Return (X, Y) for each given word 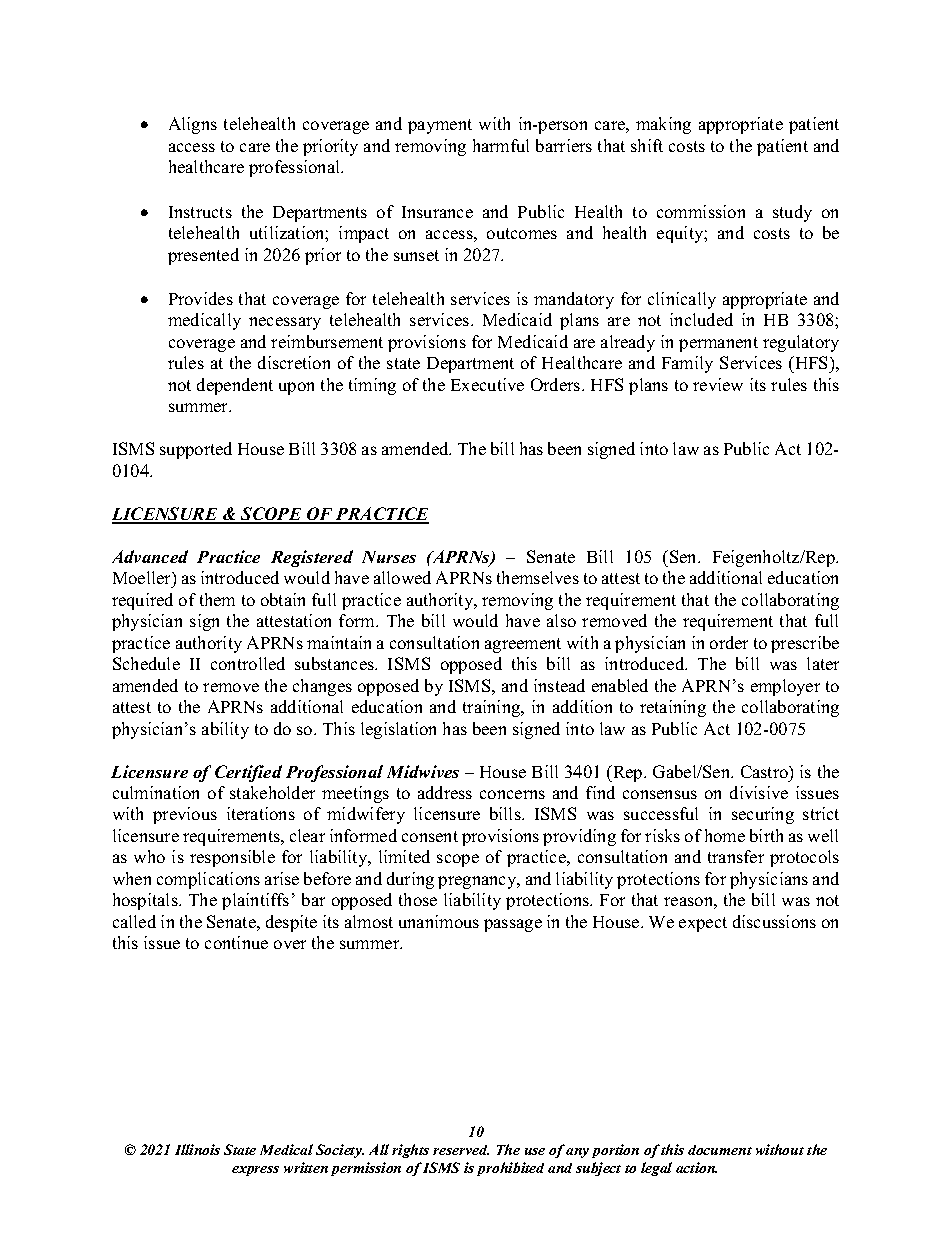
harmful (501, 145)
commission (701, 211)
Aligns (193, 125)
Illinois (197, 1149)
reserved (461, 1150)
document (720, 1150)
